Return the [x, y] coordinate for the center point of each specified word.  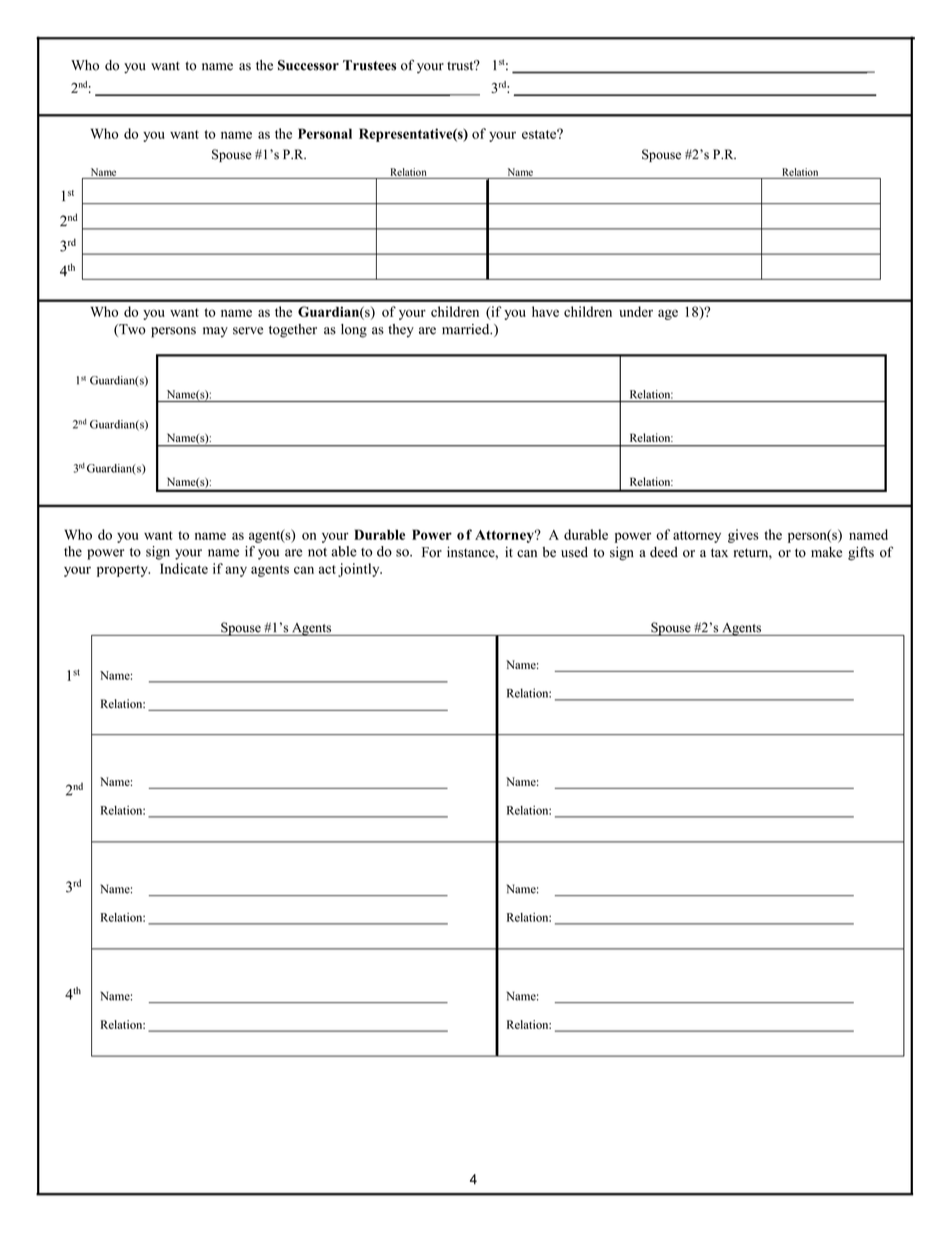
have [545, 311]
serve [248, 331]
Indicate [184, 568]
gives [743, 536]
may [215, 332]
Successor [308, 65]
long [354, 331]
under [636, 311]
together [293, 331]
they [401, 331]
